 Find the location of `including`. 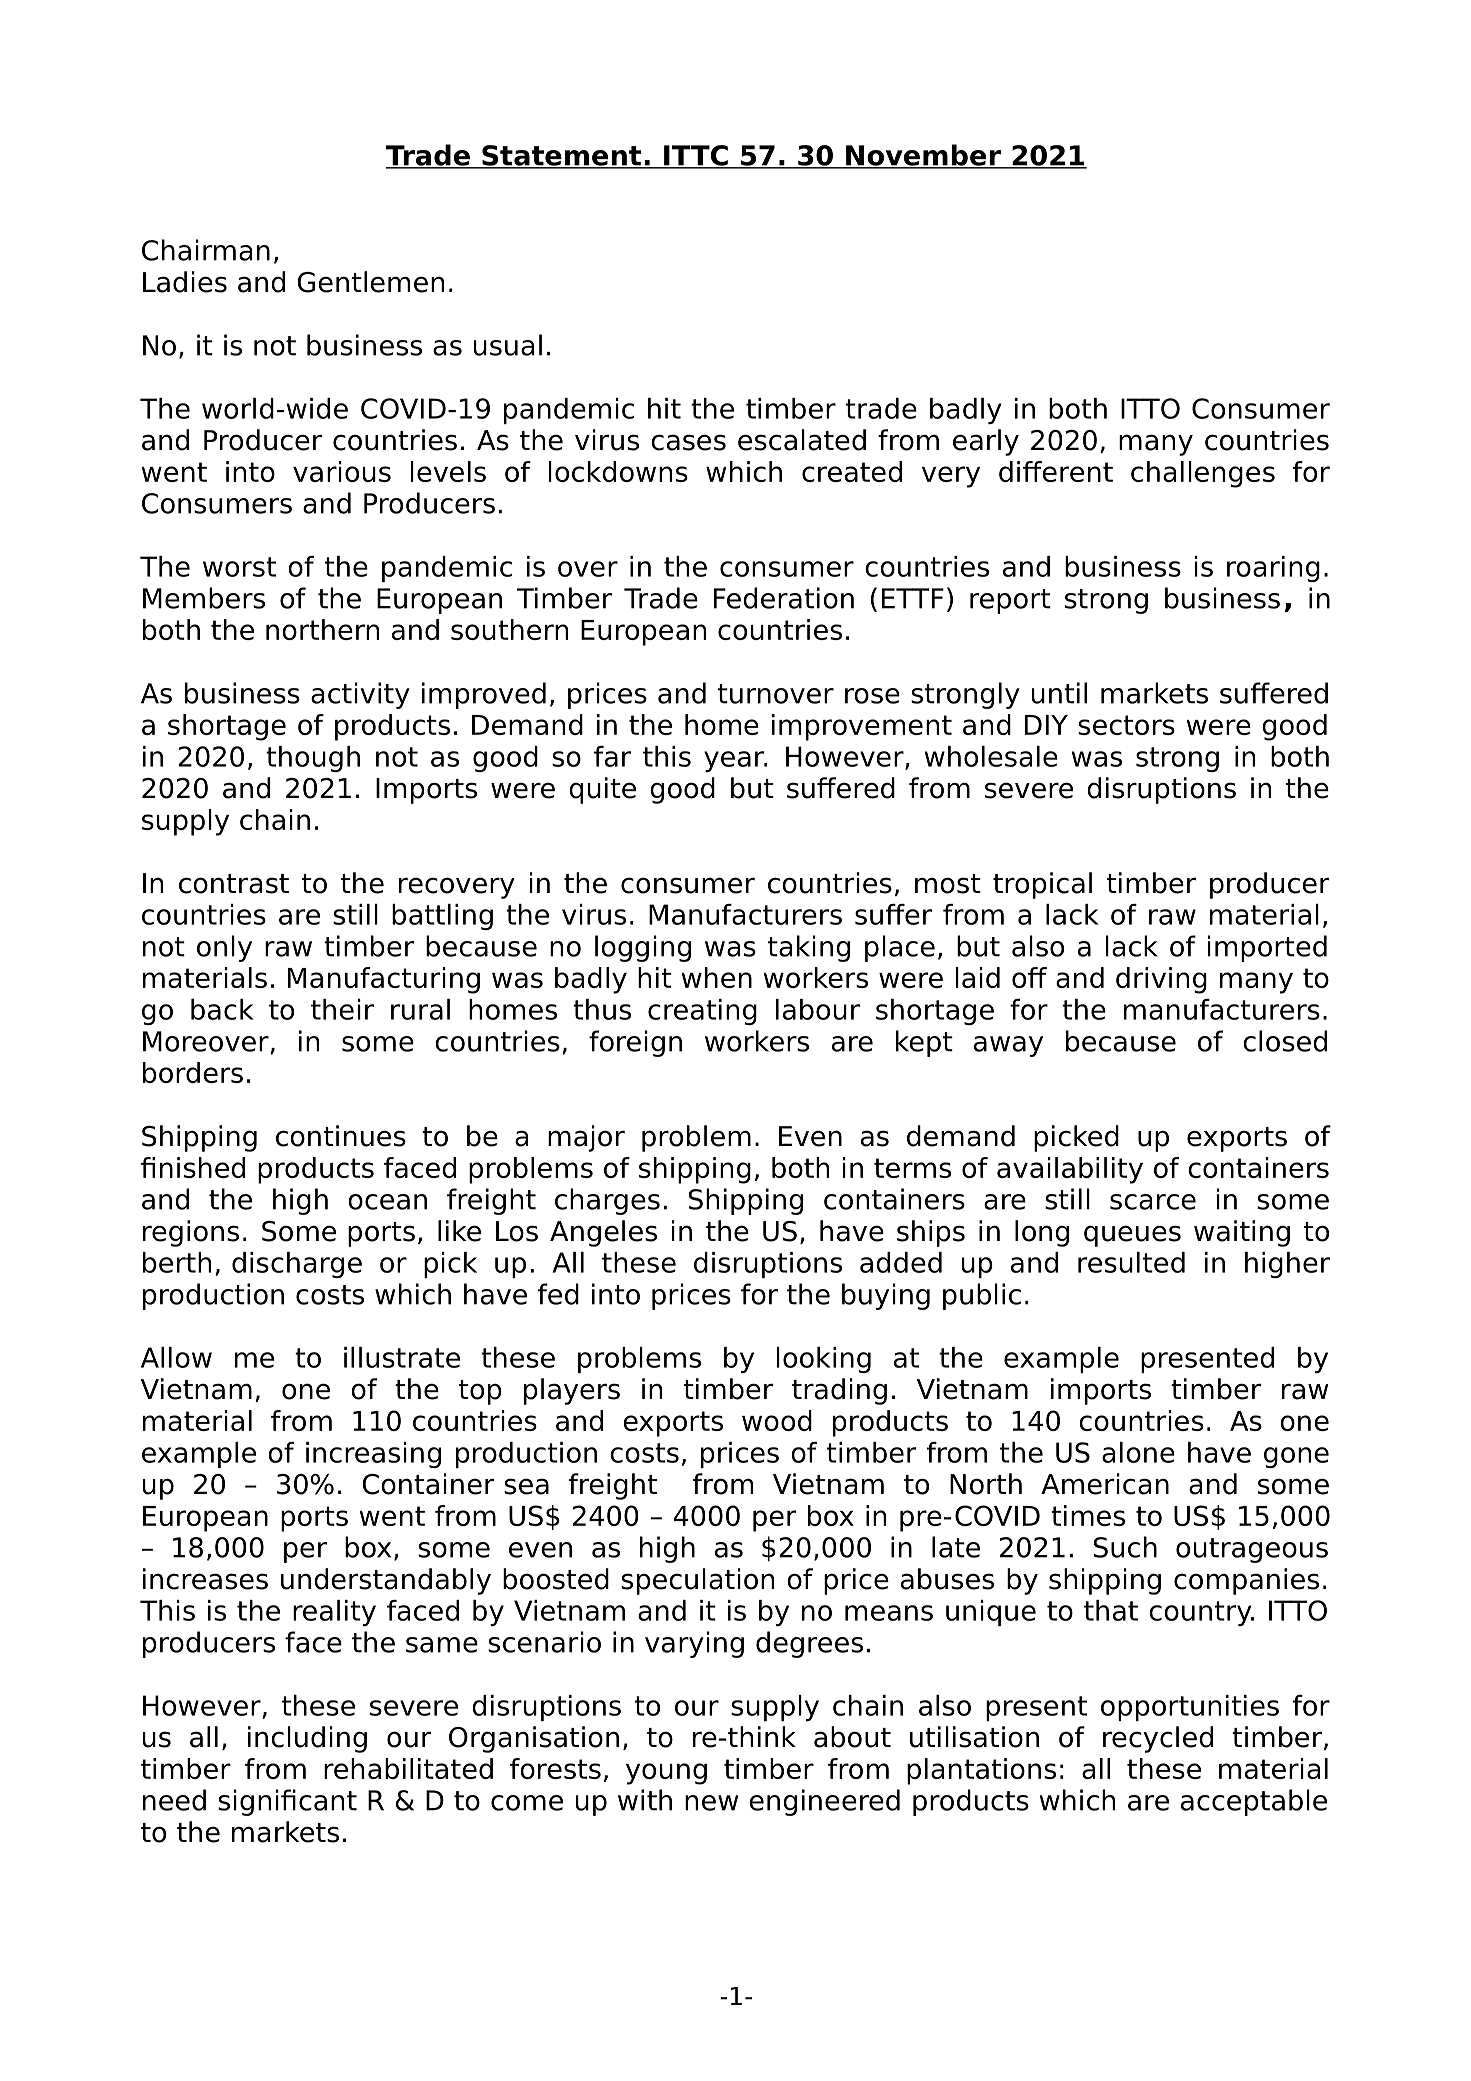

including is located at coordinates (307, 1739).
